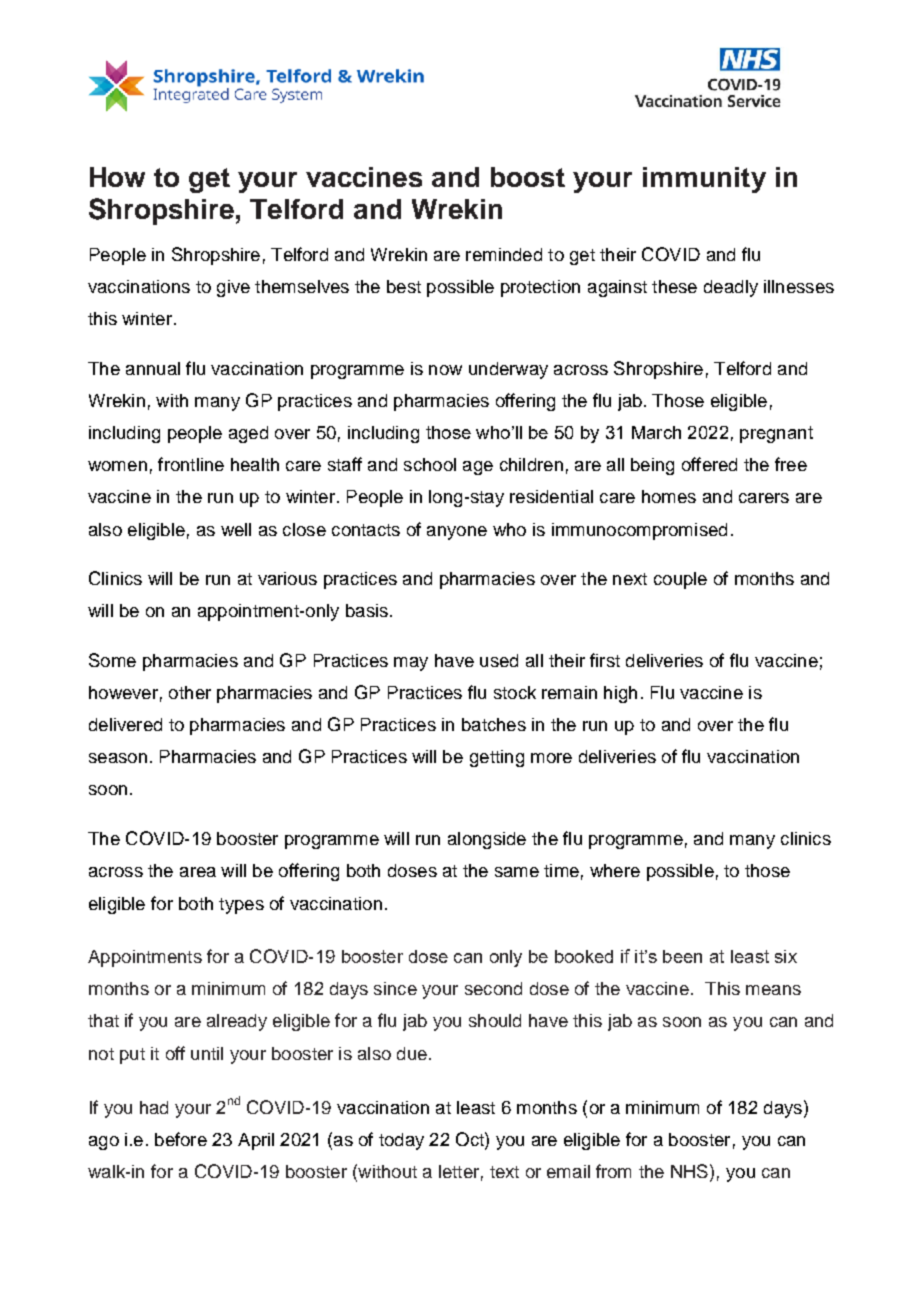  I want to click on reminded, so click(504, 254).
